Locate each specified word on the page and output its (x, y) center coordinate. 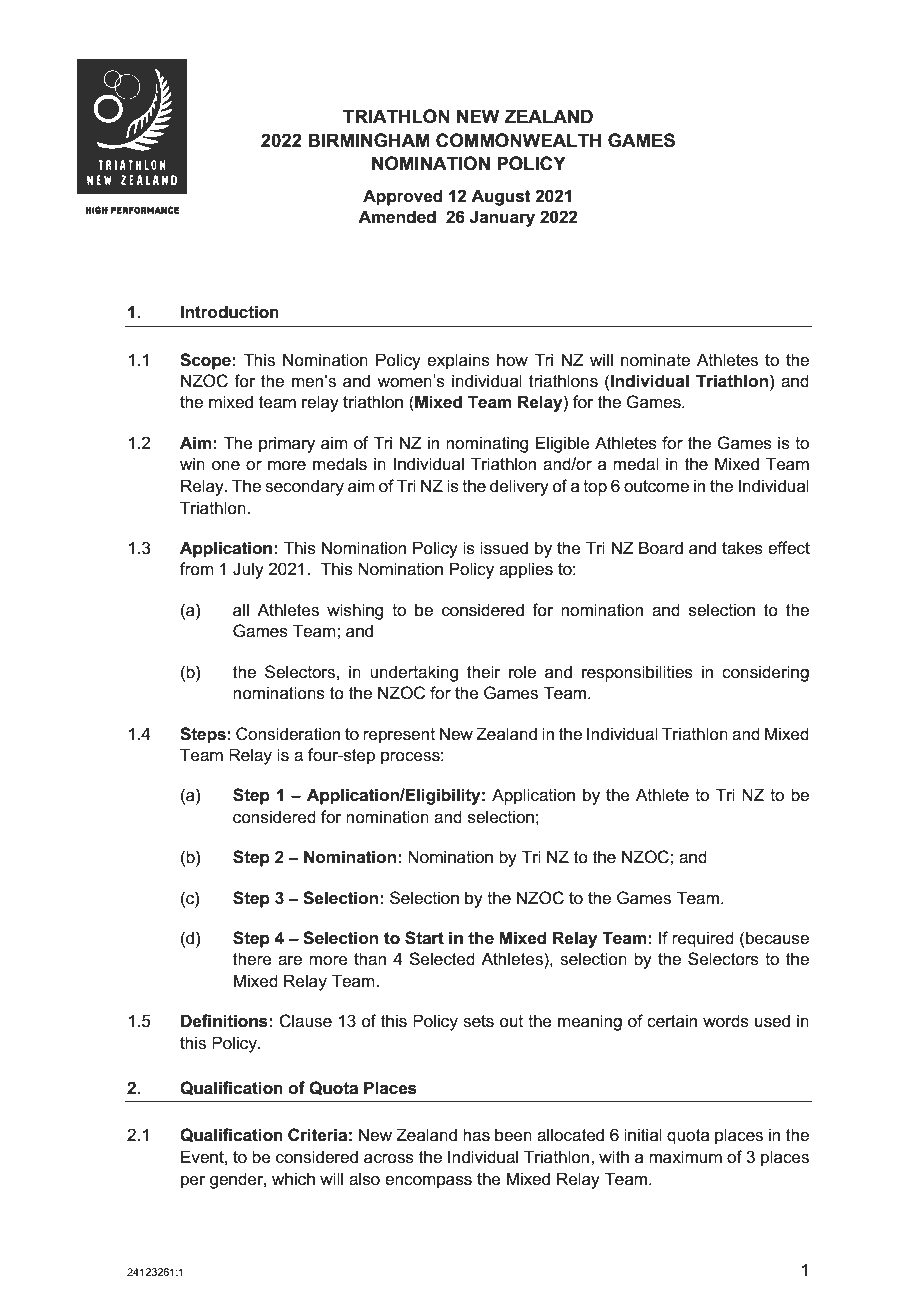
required (703, 939)
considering (765, 673)
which (293, 1179)
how (512, 360)
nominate (655, 360)
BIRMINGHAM (369, 140)
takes (742, 548)
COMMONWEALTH (518, 140)
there (252, 959)
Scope (205, 361)
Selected (442, 959)
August (501, 197)
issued (504, 548)
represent (399, 736)
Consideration (288, 734)
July (248, 570)
